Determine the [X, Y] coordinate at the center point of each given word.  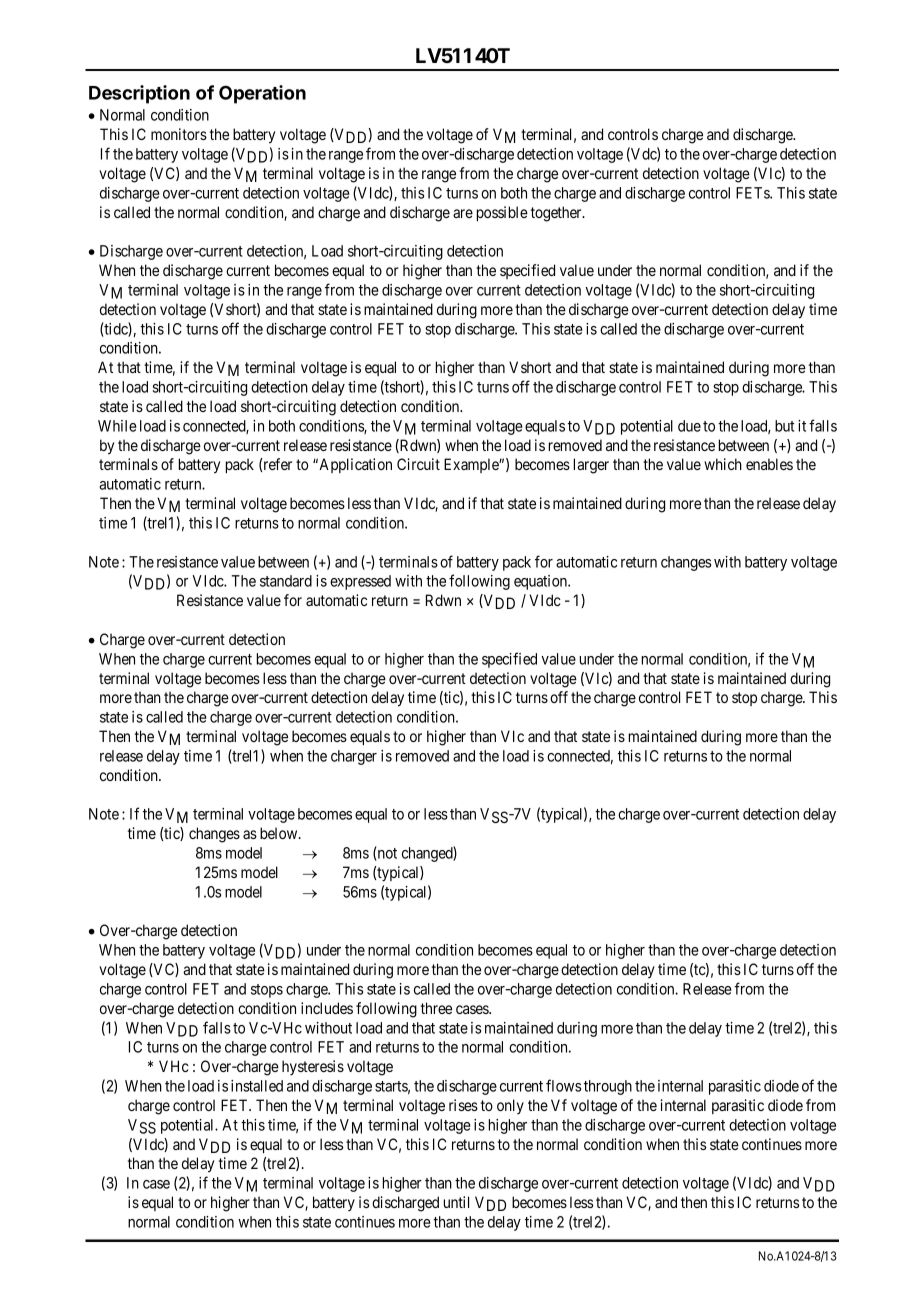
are [463, 213]
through [608, 1087]
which [723, 464]
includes [327, 1008]
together [557, 214]
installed [257, 1086]
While [117, 426]
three [436, 1008]
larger [591, 466]
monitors [179, 134]
